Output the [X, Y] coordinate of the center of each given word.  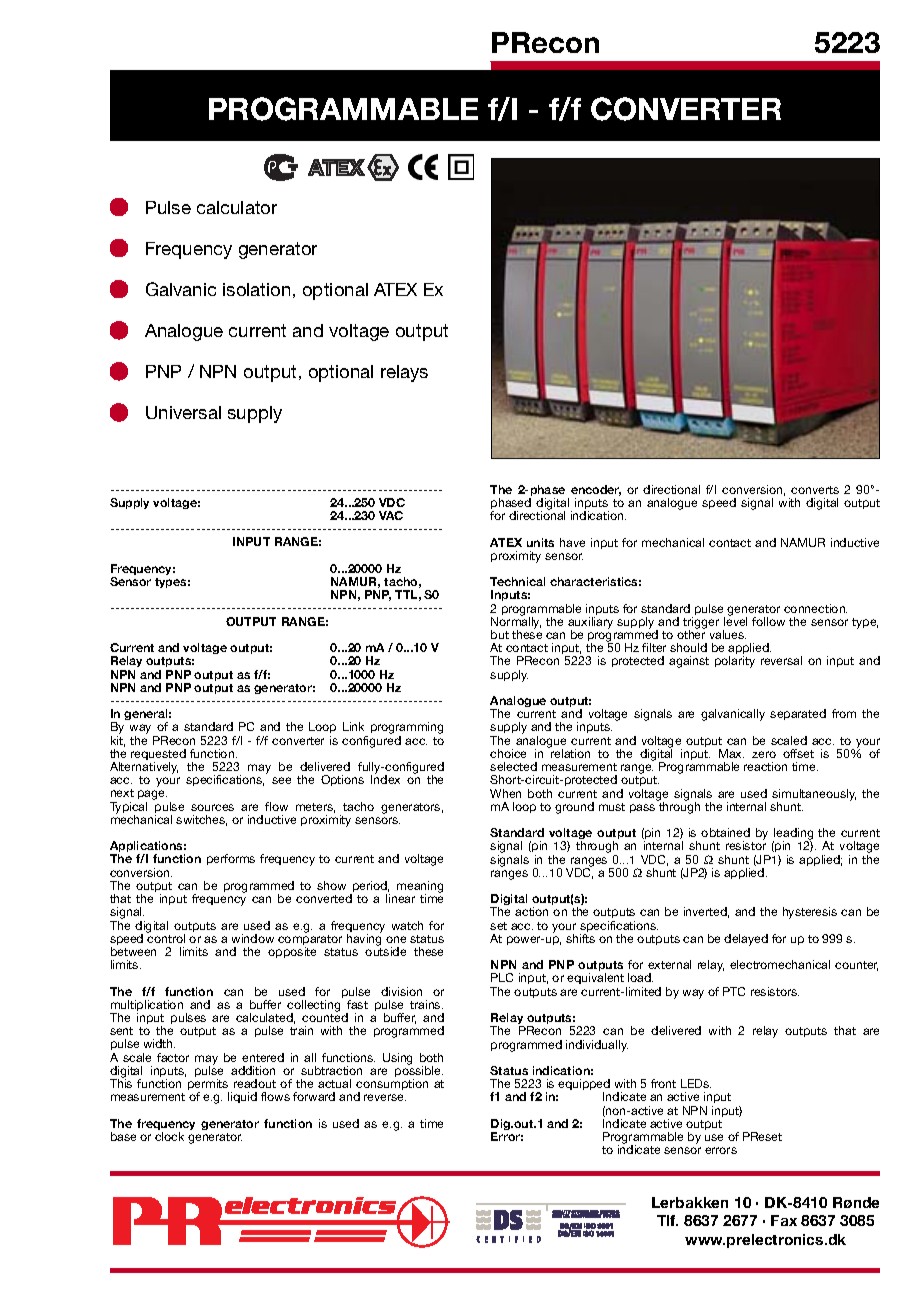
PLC [502, 977]
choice [508, 753]
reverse [385, 1097]
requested [158, 756]
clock [169, 1136]
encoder [596, 490]
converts [815, 490]
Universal [183, 412]
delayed [746, 940]
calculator [237, 207]
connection [815, 608]
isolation [256, 289]
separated [798, 714]
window [253, 938]
